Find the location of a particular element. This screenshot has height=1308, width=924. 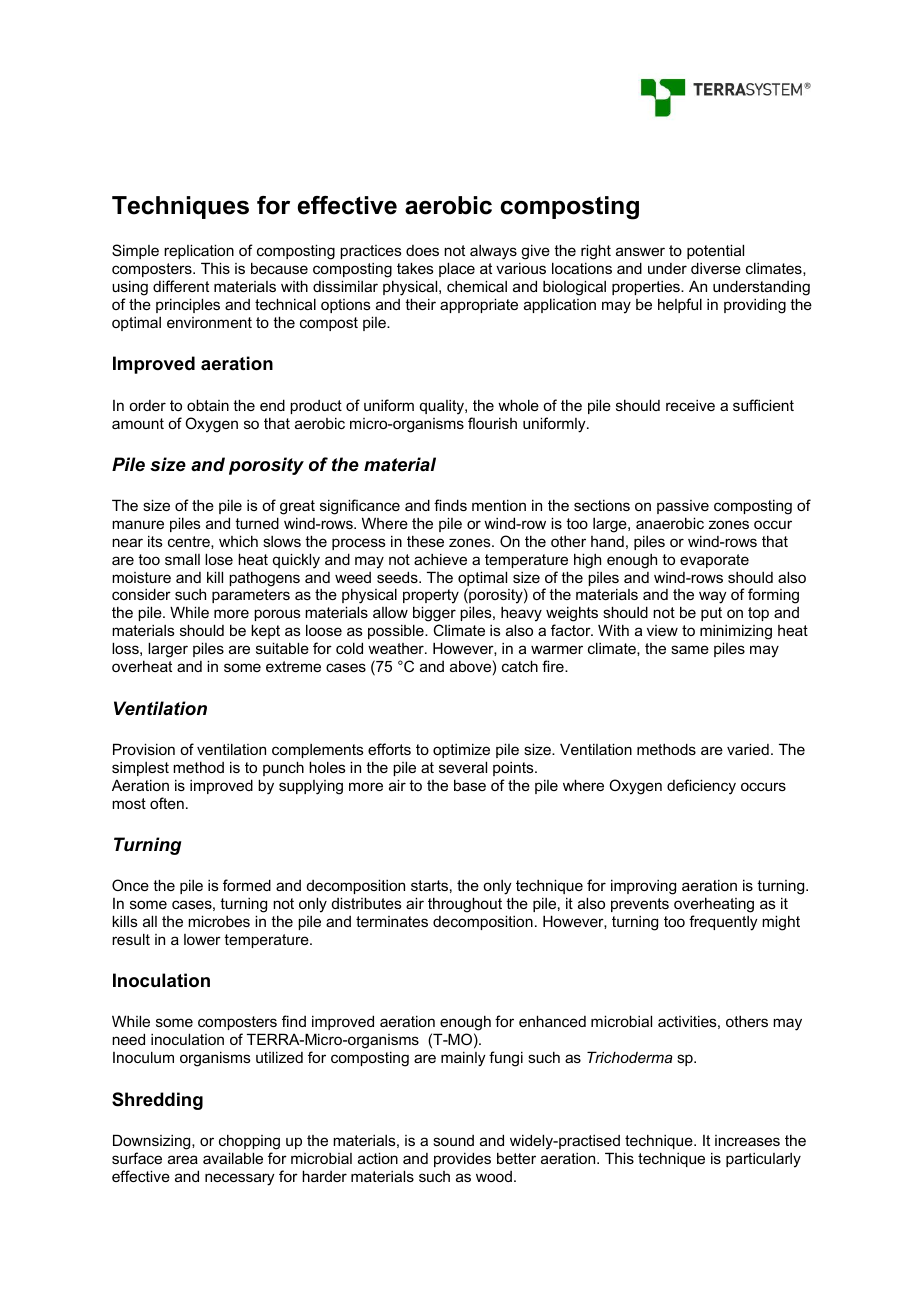

area is located at coordinates (183, 1159).
